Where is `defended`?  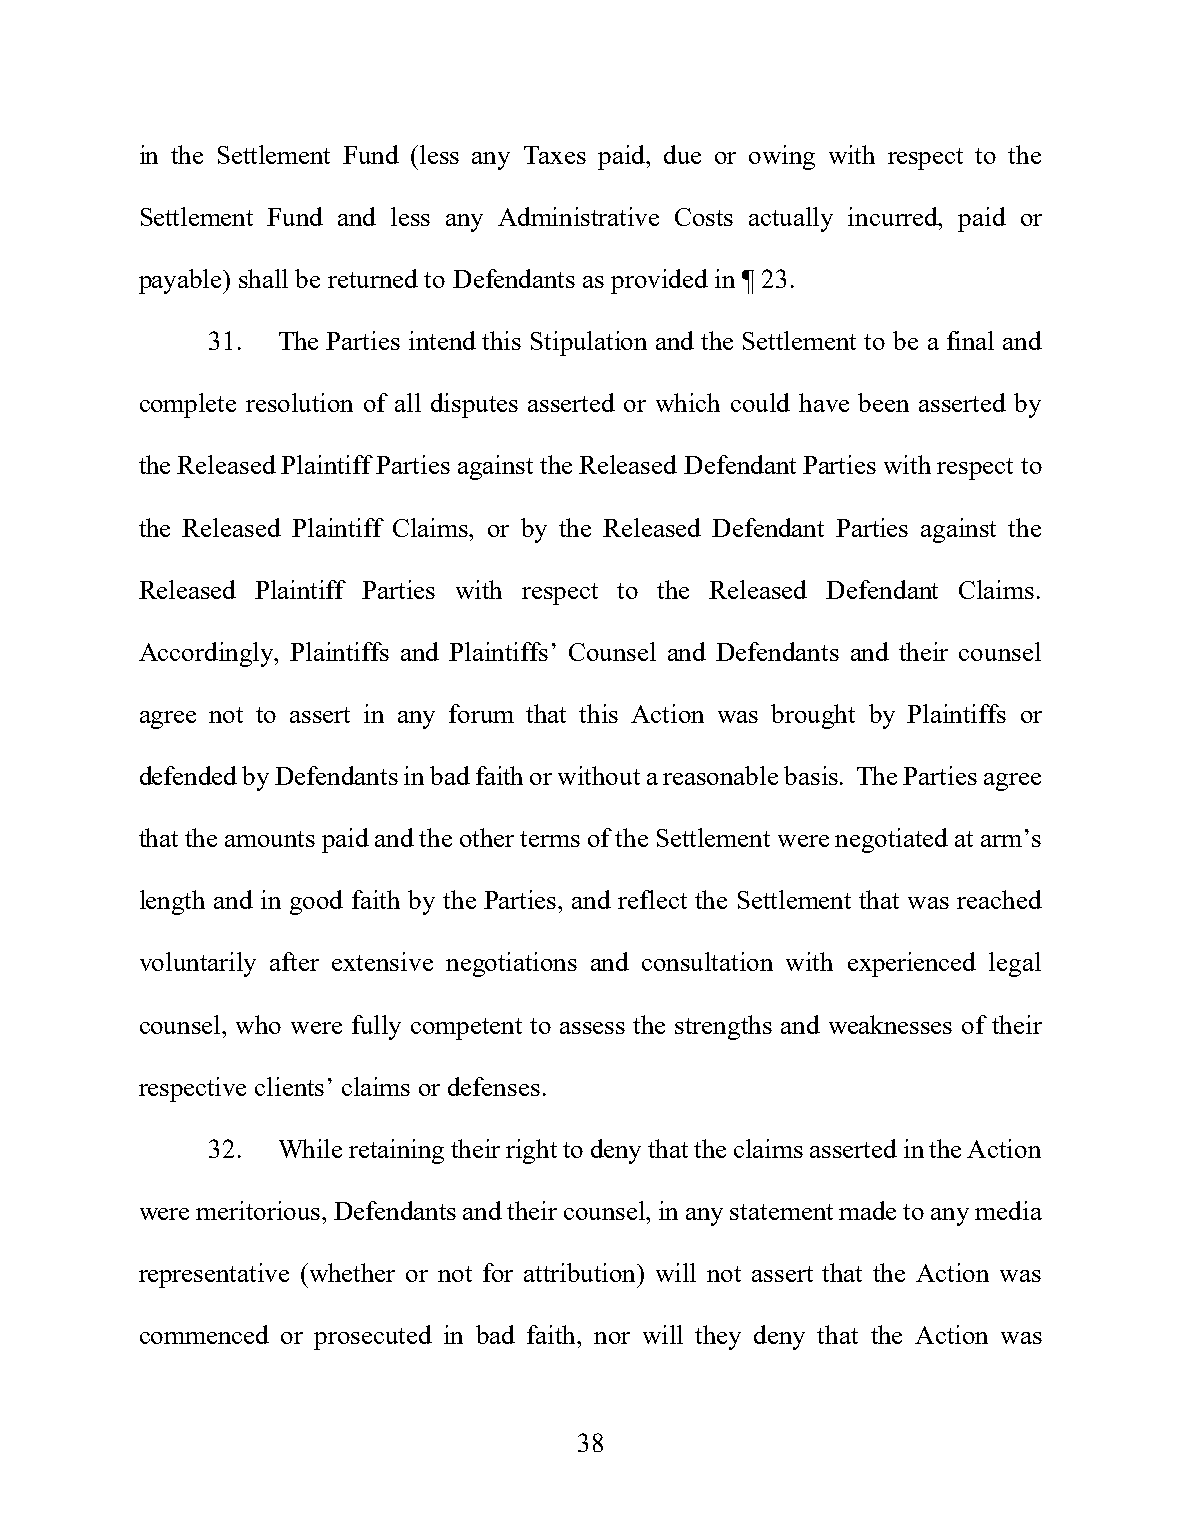
defended is located at coordinates (188, 775).
